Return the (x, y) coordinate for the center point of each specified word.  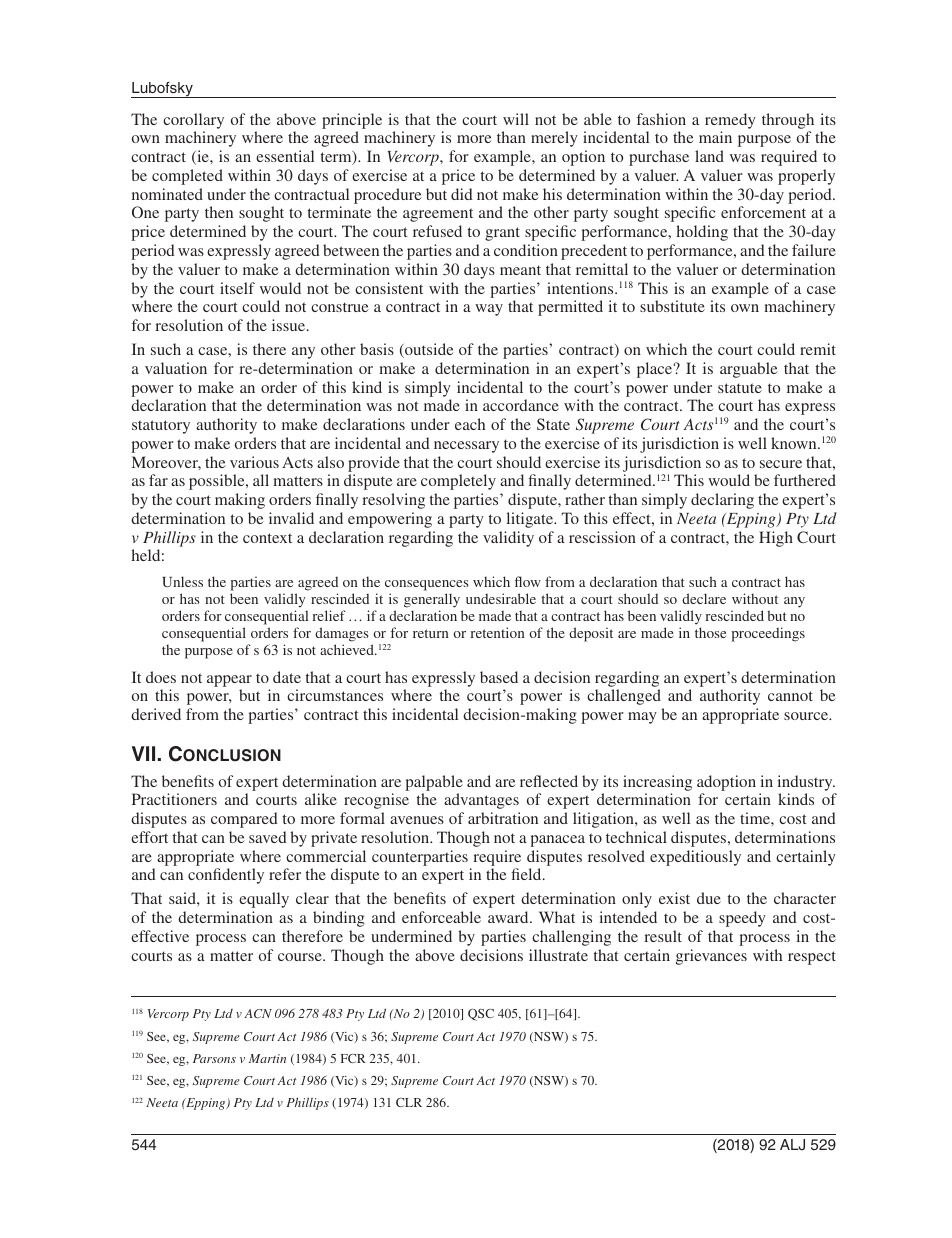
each (470, 424)
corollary (193, 121)
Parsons (214, 1058)
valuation (176, 368)
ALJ (792, 1144)
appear (229, 681)
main (715, 137)
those (710, 632)
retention (497, 632)
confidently (226, 876)
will (516, 119)
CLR (409, 1102)
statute (740, 388)
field (527, 874)
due (709, 898)
